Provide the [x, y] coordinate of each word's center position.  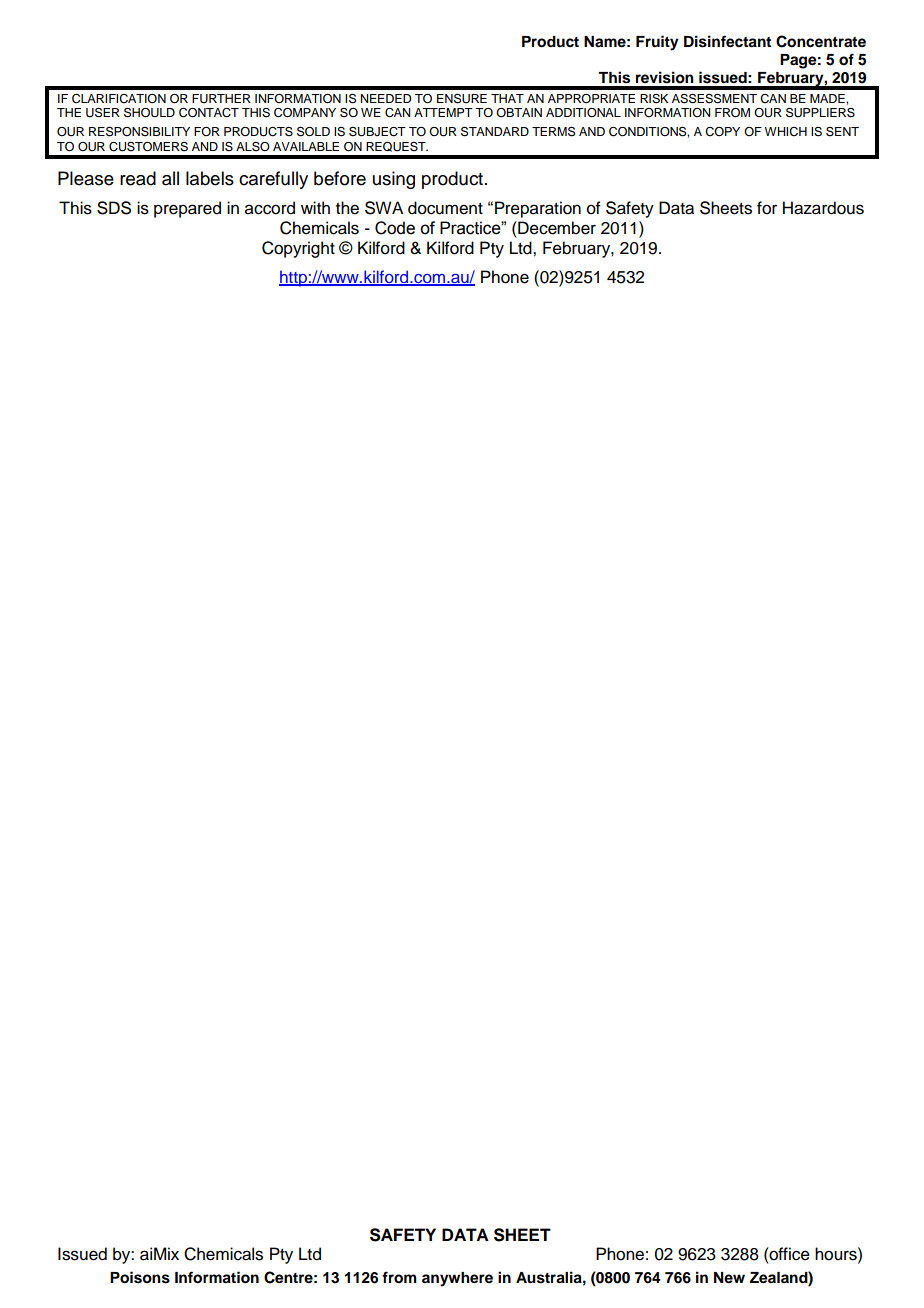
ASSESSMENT [714, 98]
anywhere [457, 1279]
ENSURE [462, 98]
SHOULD [149, 112]
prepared [187, 209]
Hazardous [823, 208]
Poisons [140, 1277]
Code [395, 228]
